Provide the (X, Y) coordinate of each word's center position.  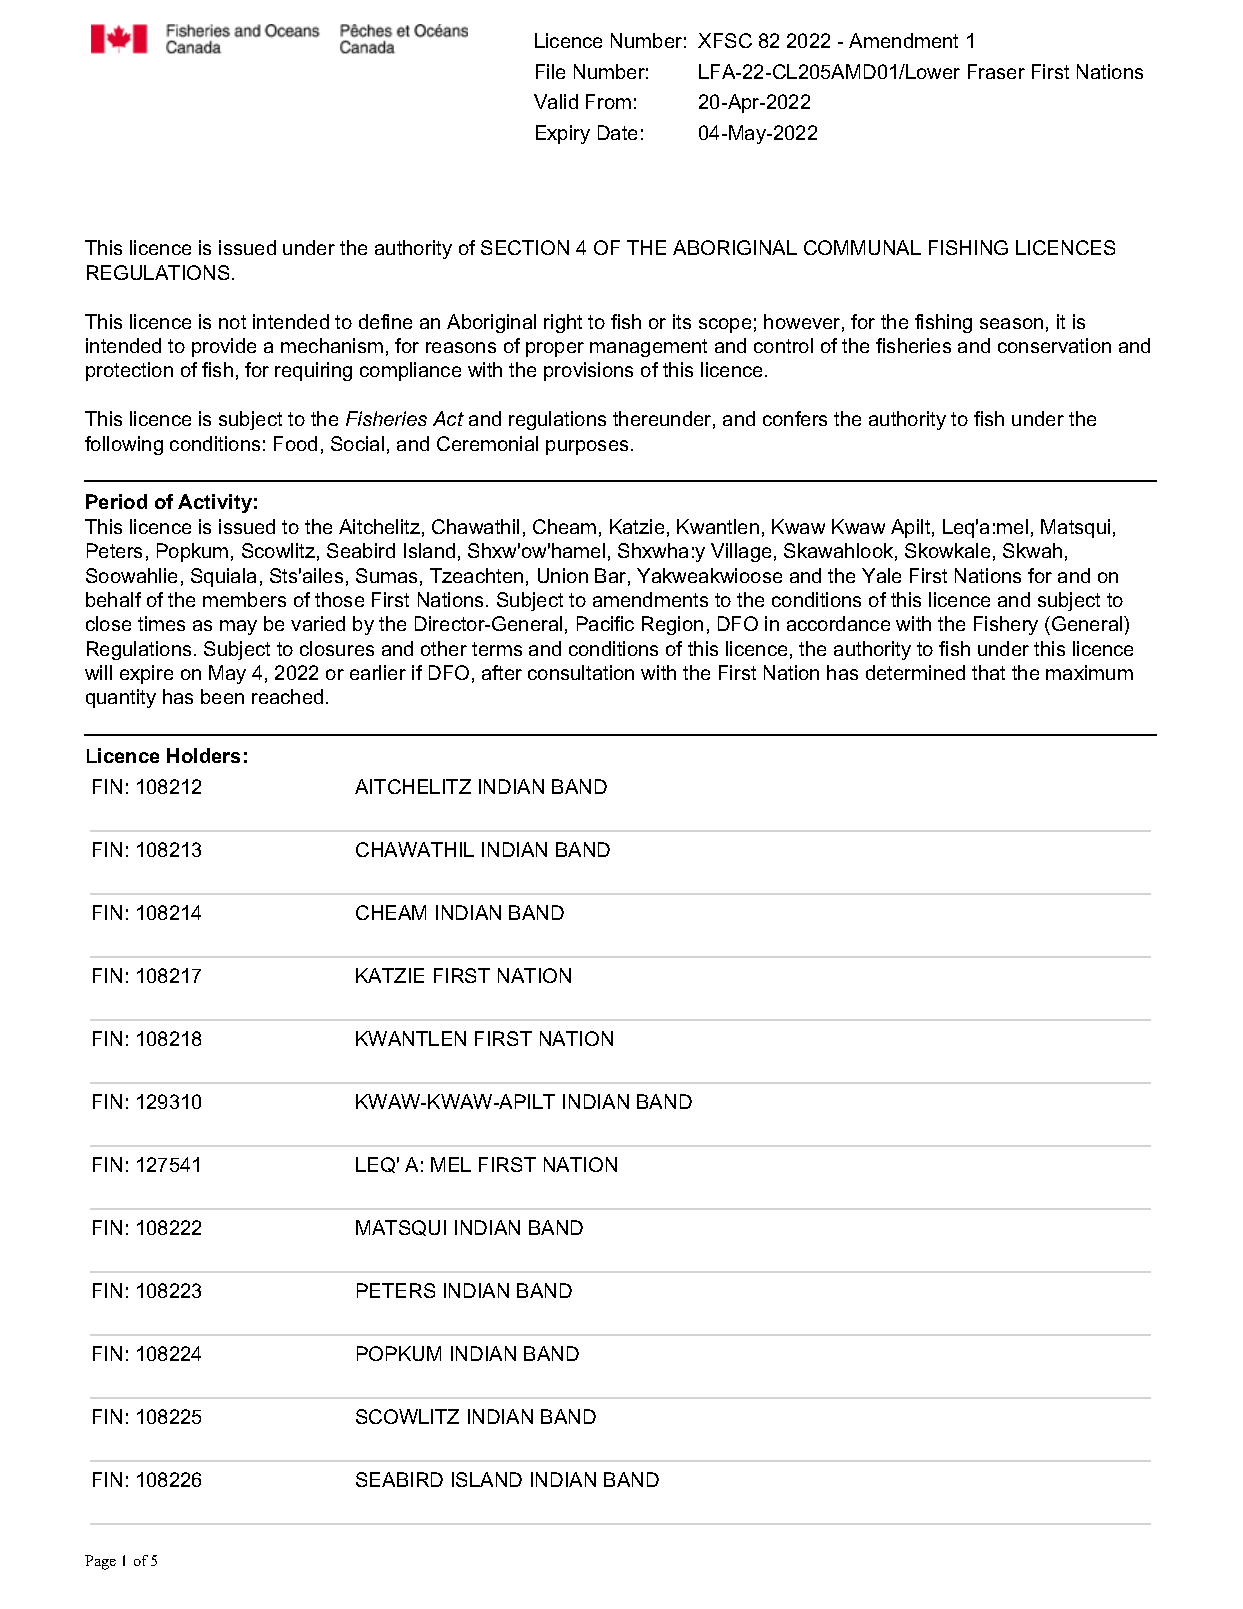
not (232, 322)
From (608, 101)
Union (563, 575)
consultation (581, 672)
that (988, 672)
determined (915, 672)
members (244, 599)
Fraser (996, 71)
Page (100, 1562)
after (502, 672)
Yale (881, 575)
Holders (203, 755)
